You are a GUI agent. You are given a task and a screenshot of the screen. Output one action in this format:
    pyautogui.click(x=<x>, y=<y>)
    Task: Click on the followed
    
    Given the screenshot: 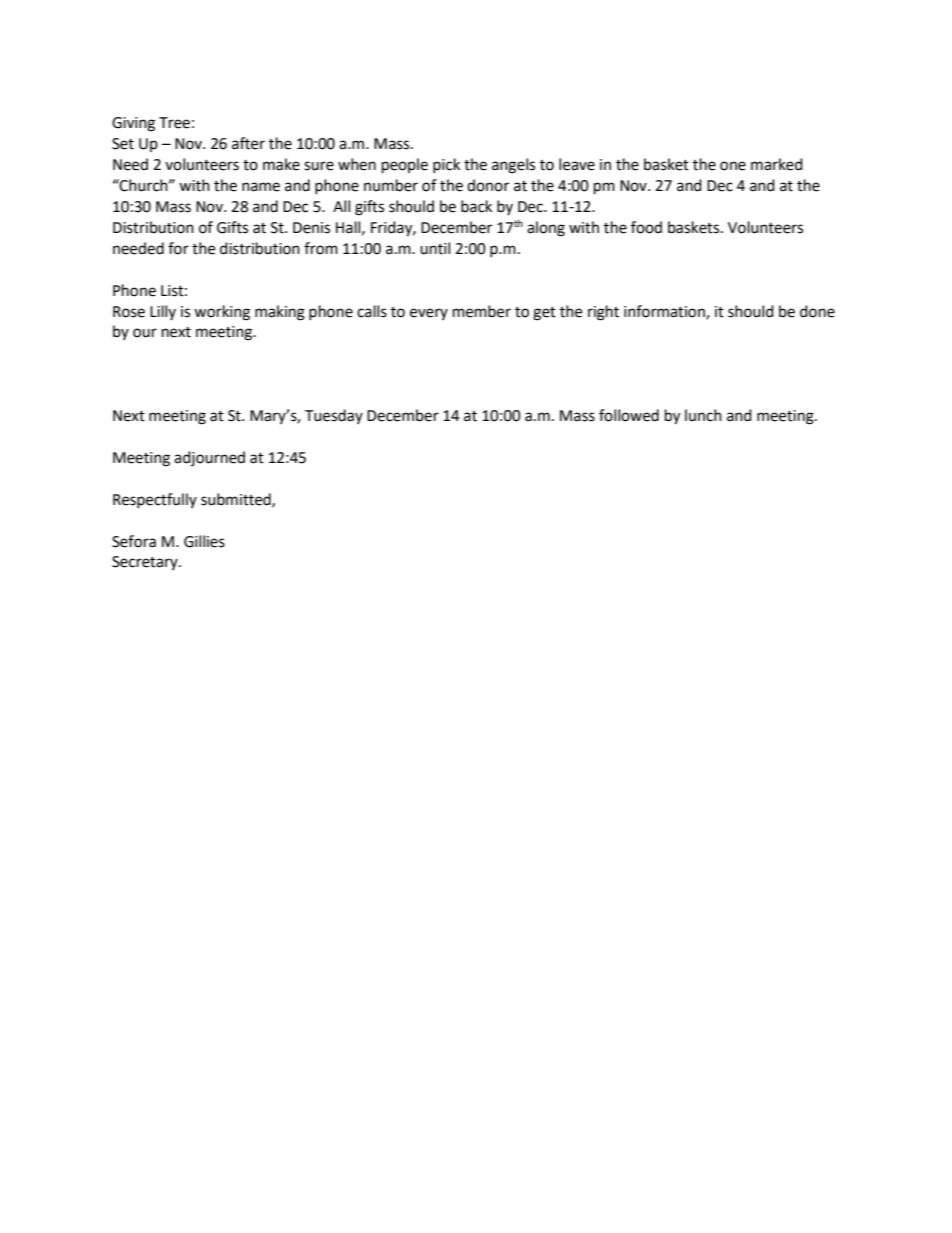 What is the action you would take?
    pyautogui.click(x=629, y=415)
